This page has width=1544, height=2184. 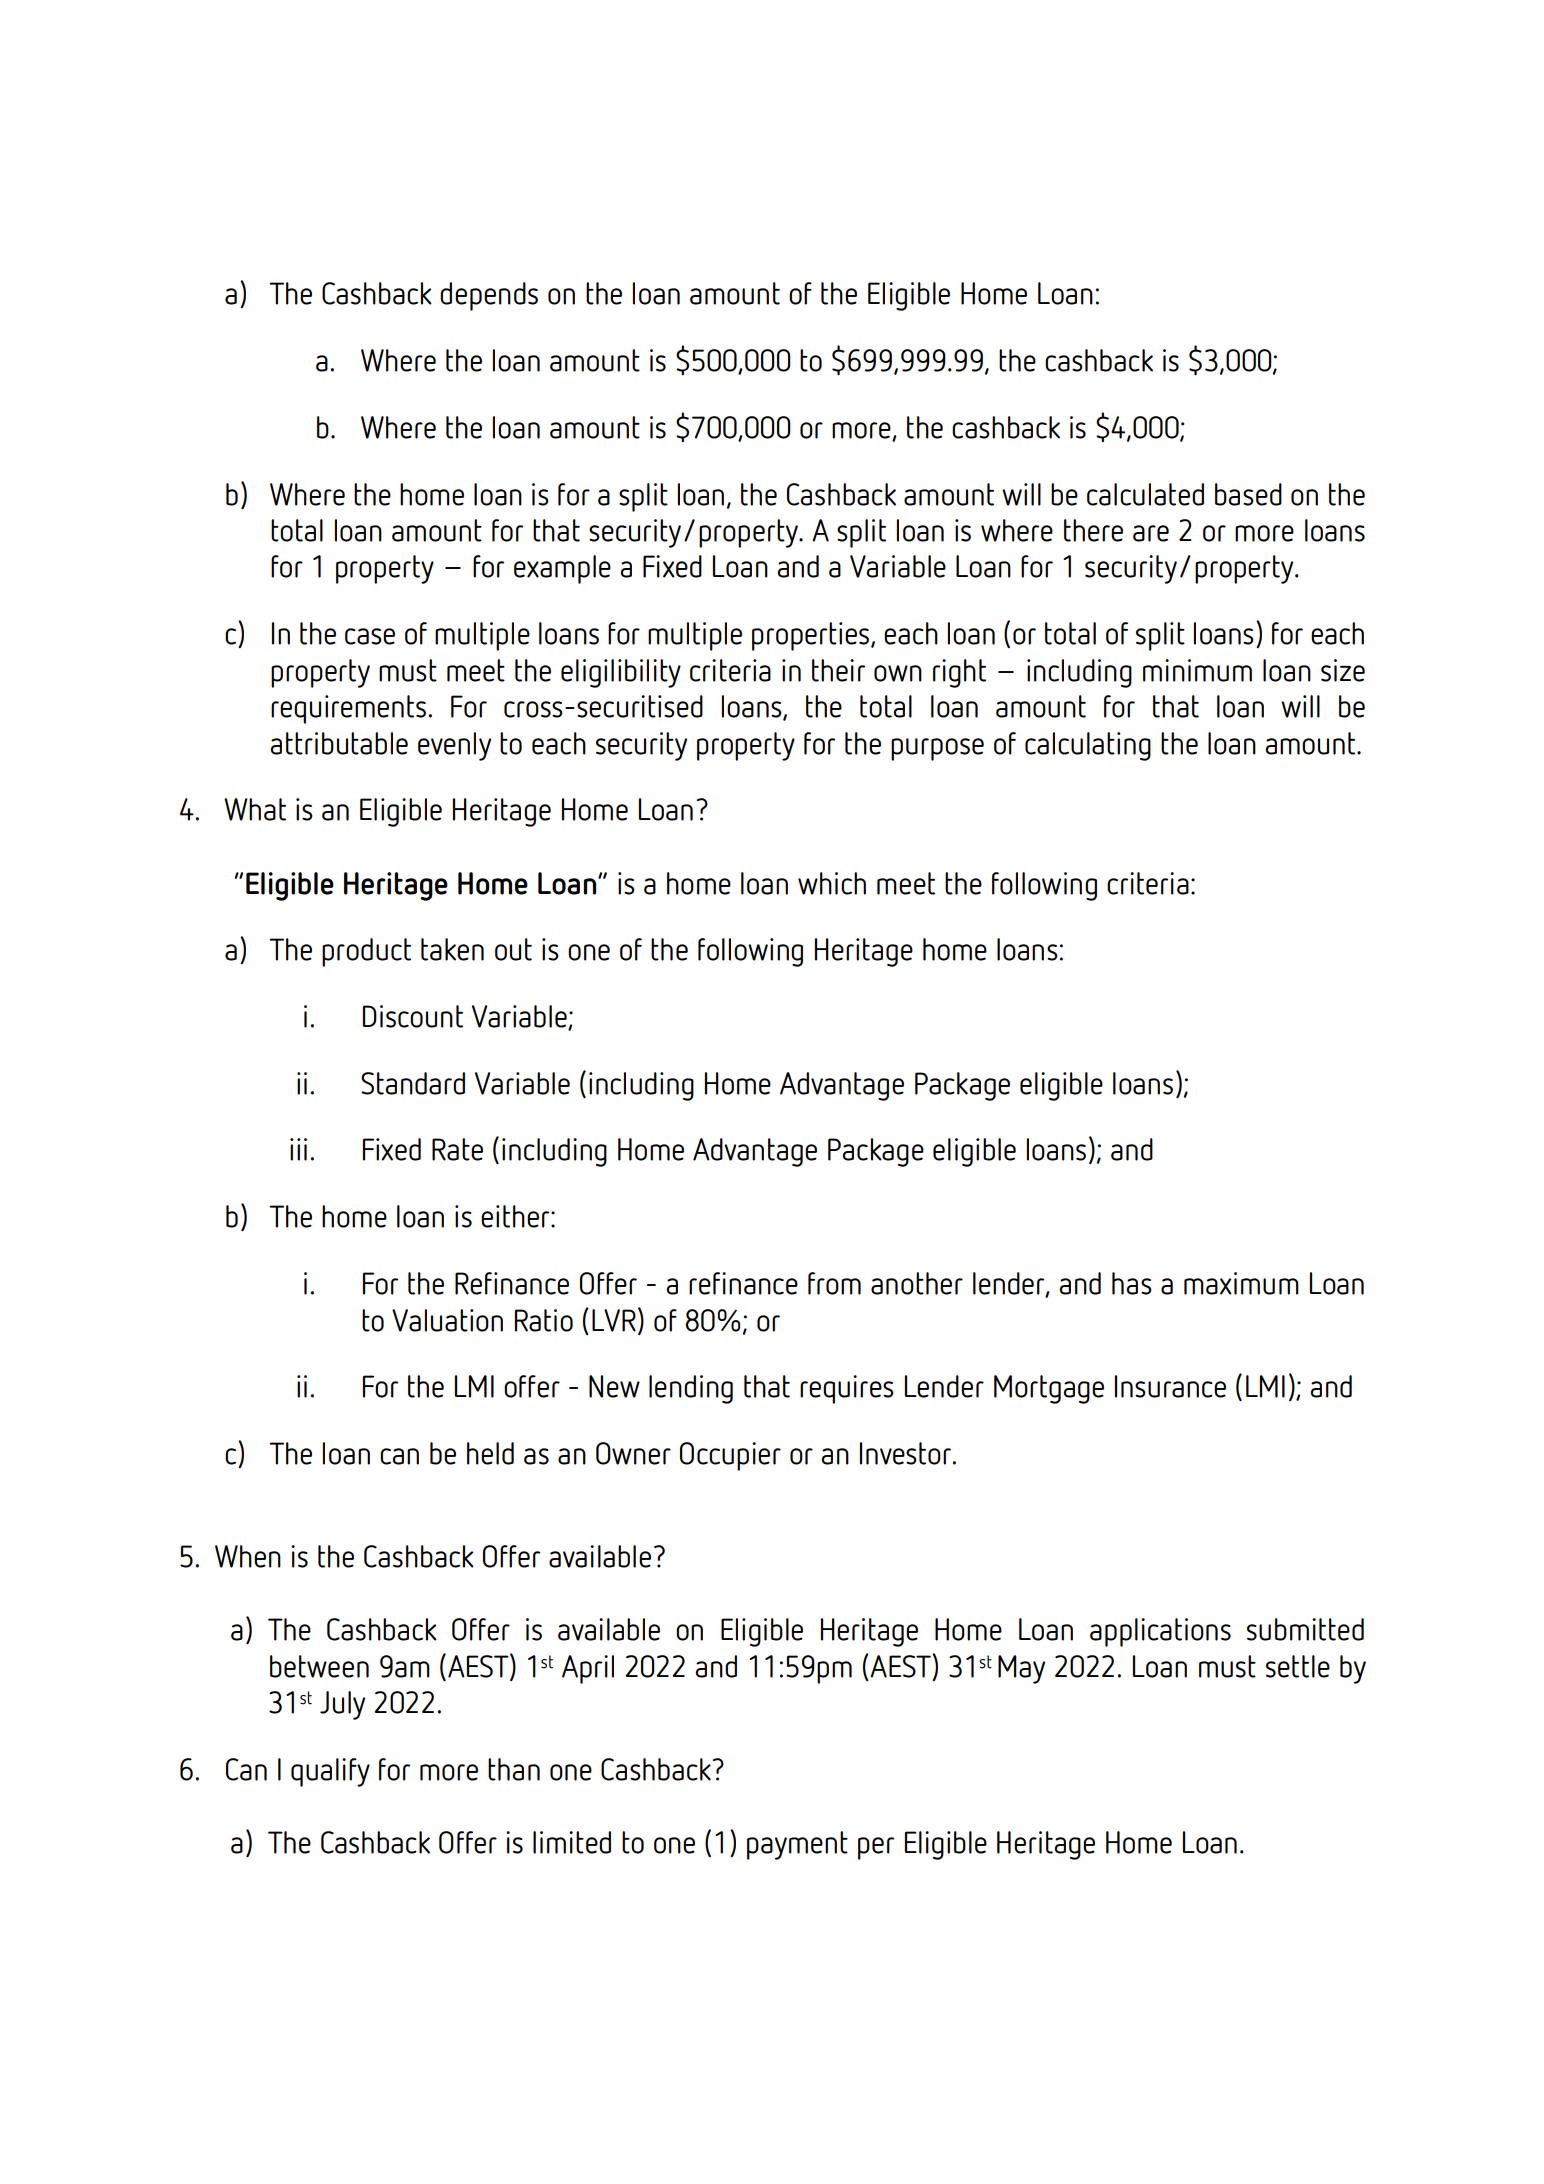 What do you see at coordinates (1248, 494) in the page?
I see `based` at bounding box center [1248, 494].
